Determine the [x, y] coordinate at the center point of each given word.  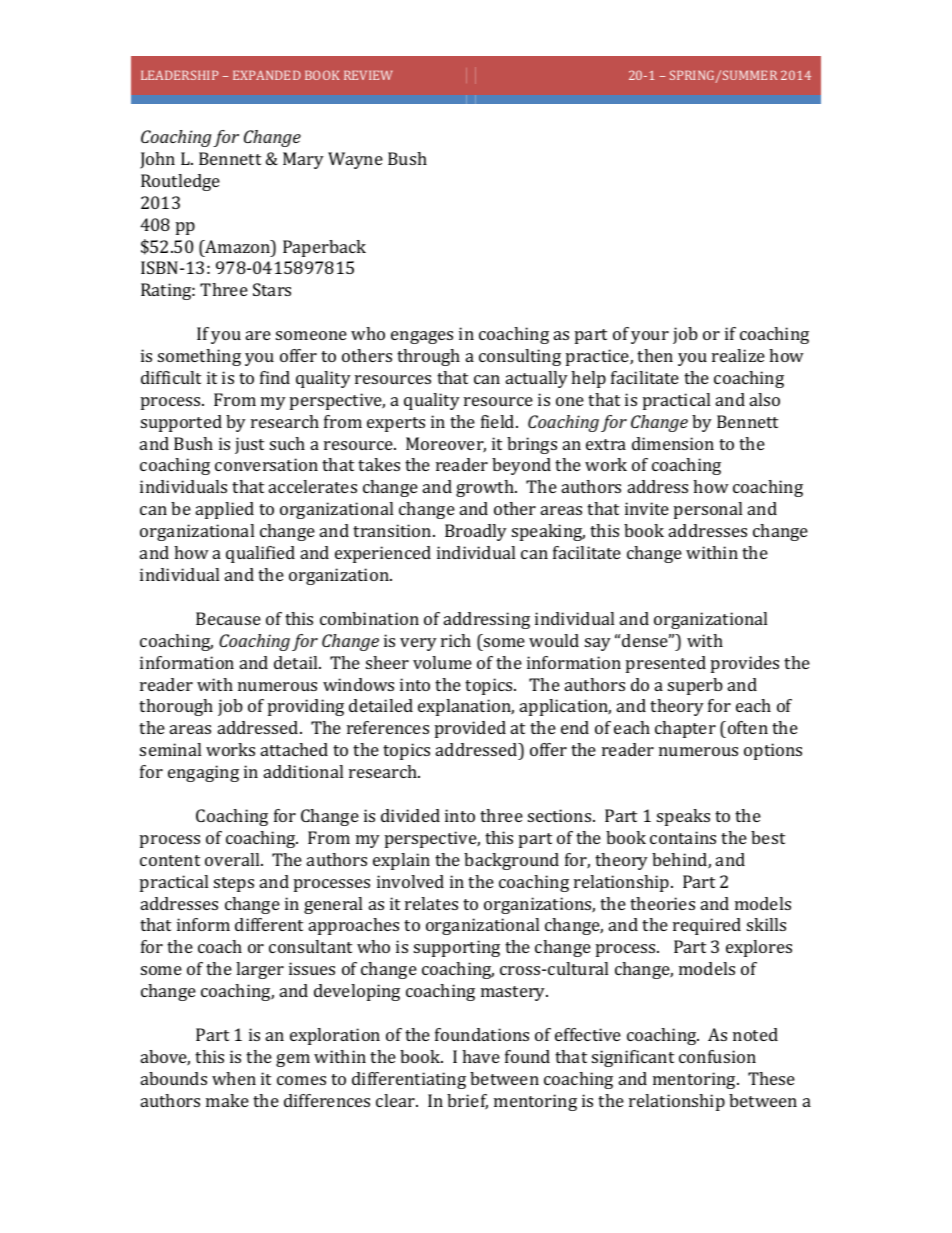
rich [456, 640]
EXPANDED [267, 75]
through [428, 357]
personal [708, 510]
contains [683, 837]
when [234, 1078]
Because [228, 618]
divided [410, 815]
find [275, 377]
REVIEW [368, 75]
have [481, 1056]
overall [233, 859]
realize [738, 355]
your [650, 337]
